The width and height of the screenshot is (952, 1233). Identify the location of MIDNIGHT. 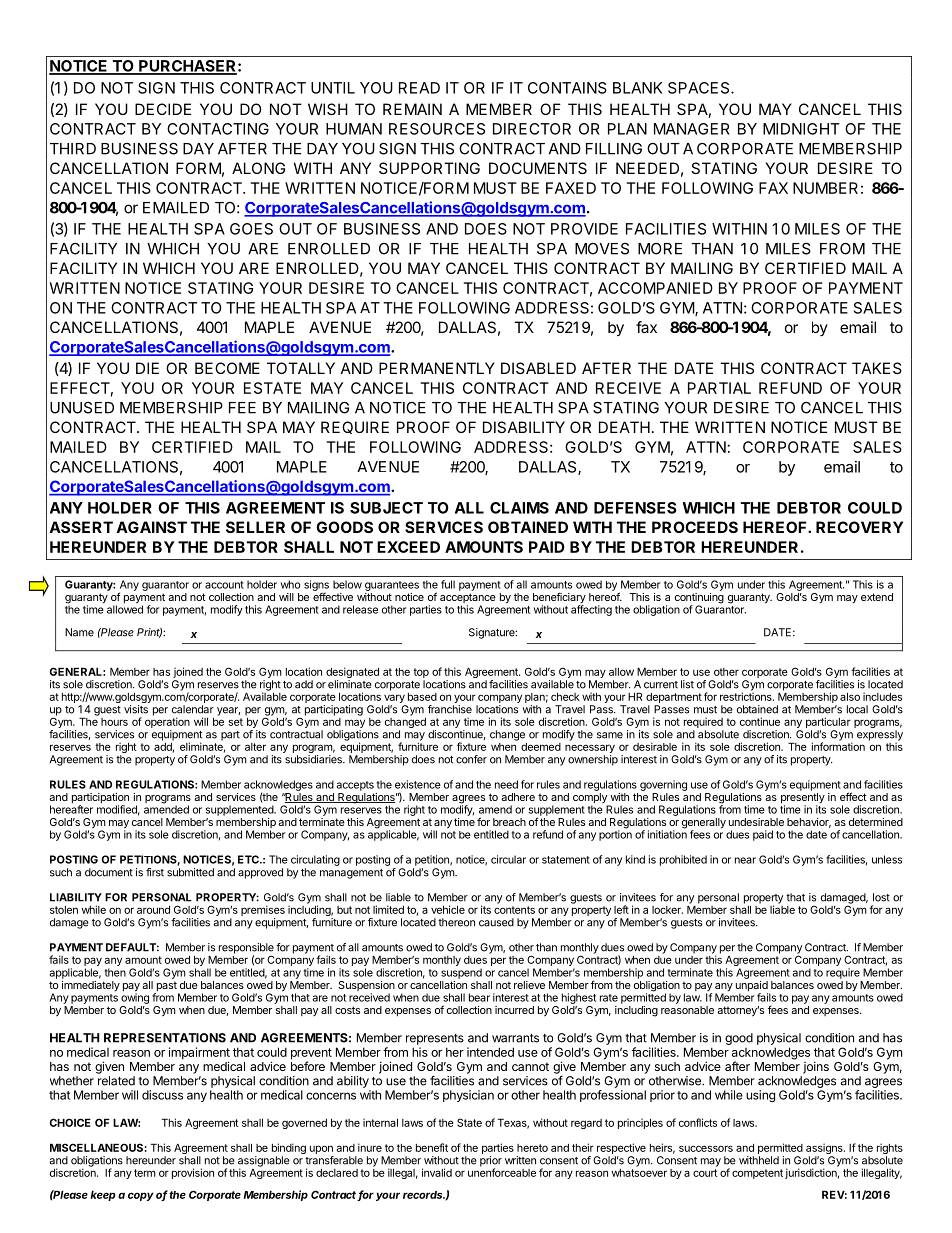
(801, 129).
